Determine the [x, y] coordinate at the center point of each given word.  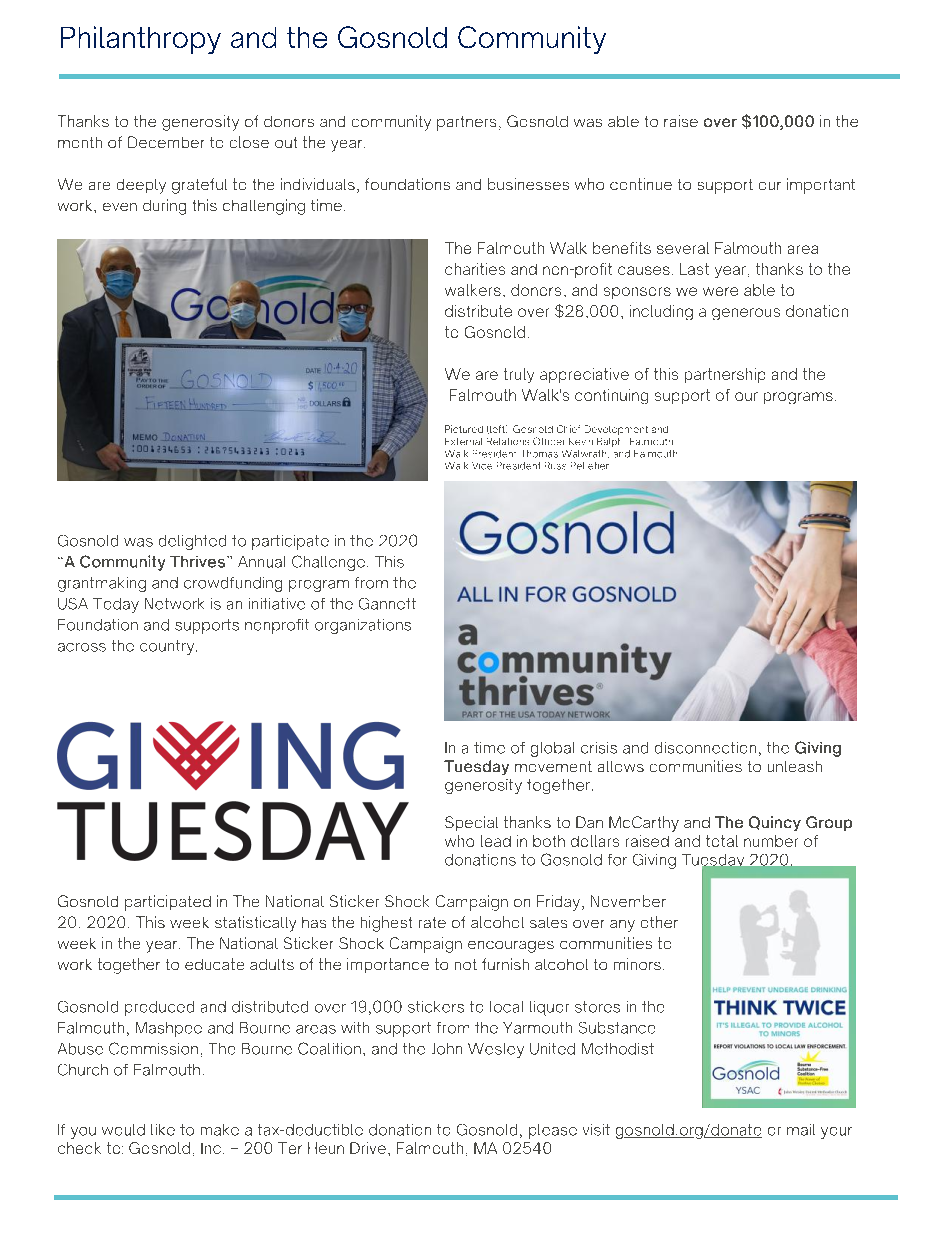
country [168, 647]
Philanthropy [141, 40]
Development [616, 430]
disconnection [705, 748]
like [163, 1130]
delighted [192, 542]
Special [471, 823]
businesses [528, 184]
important [821, 186]
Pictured [464, 429]
